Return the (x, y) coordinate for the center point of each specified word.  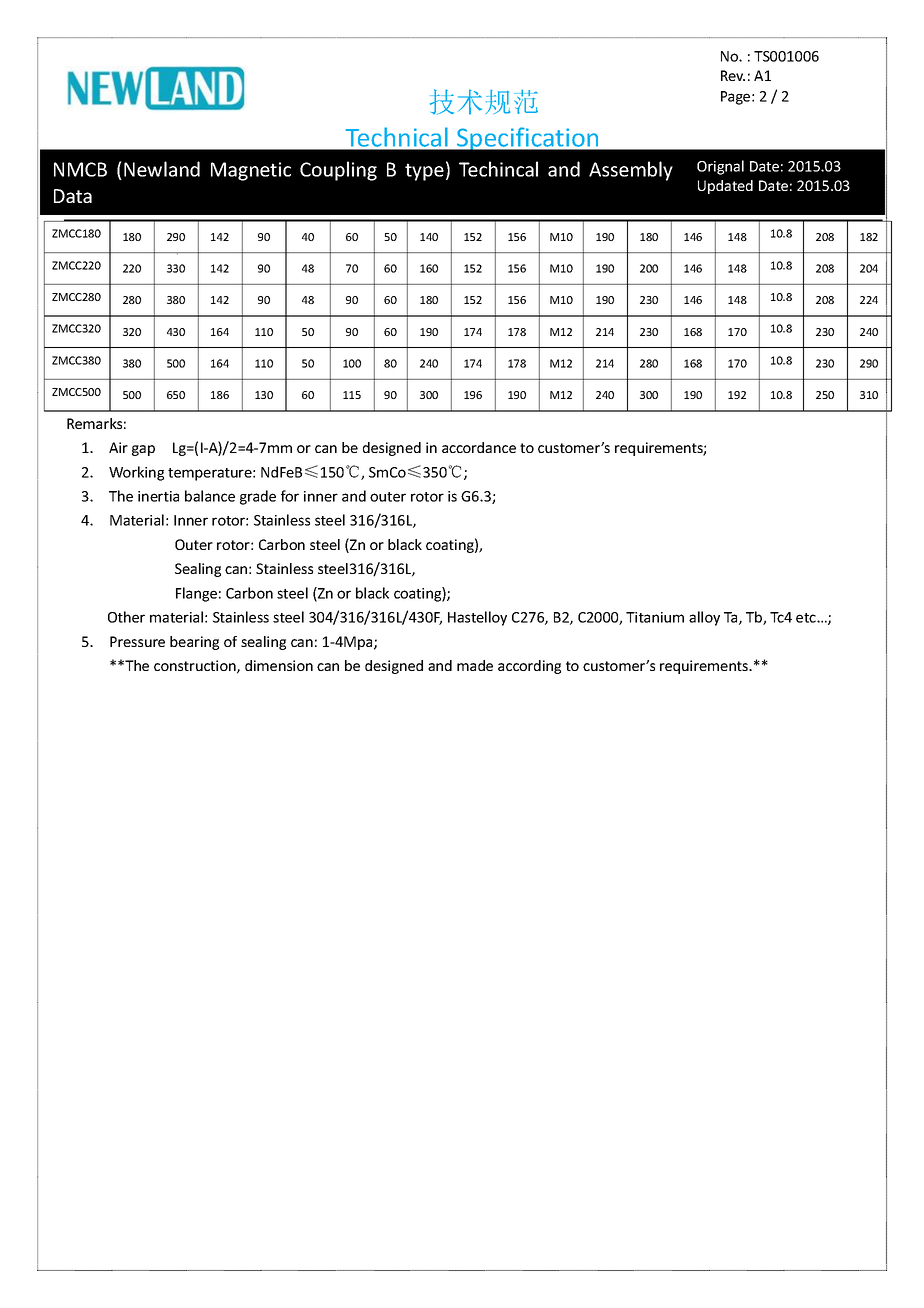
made (475, 665)
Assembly (631, 171)
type (424, 172)
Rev (733, 75)
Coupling (338, 171)
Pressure (137, 641)
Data (73, 196)
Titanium (655, 617)
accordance (479, 447)
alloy (704, 618)
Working (136, 473)
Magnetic (251, 171)
